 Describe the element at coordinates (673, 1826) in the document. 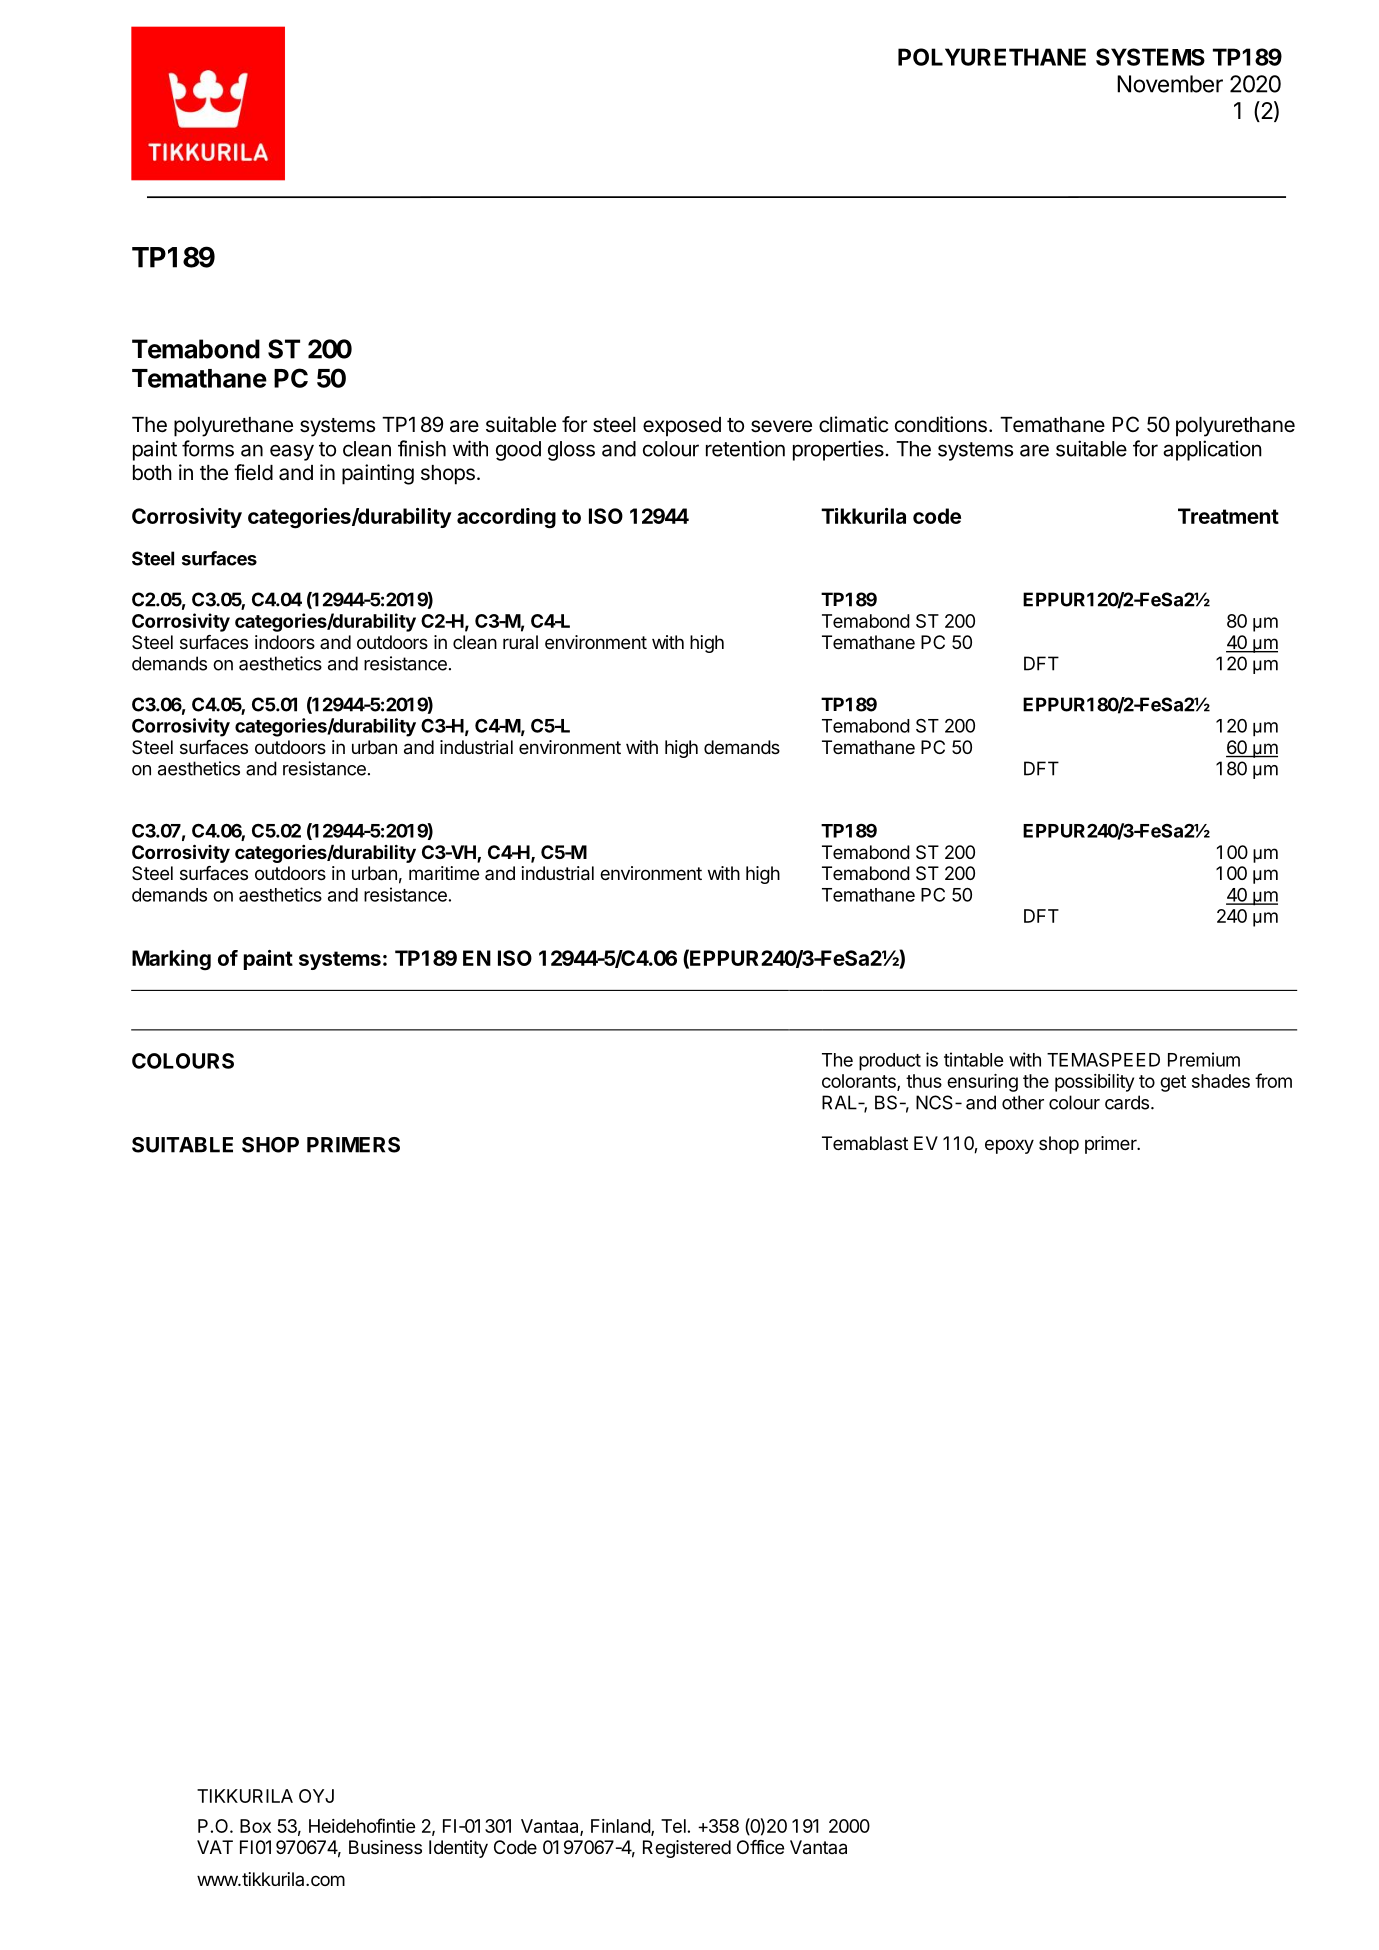

I see `Tel` at that location.
